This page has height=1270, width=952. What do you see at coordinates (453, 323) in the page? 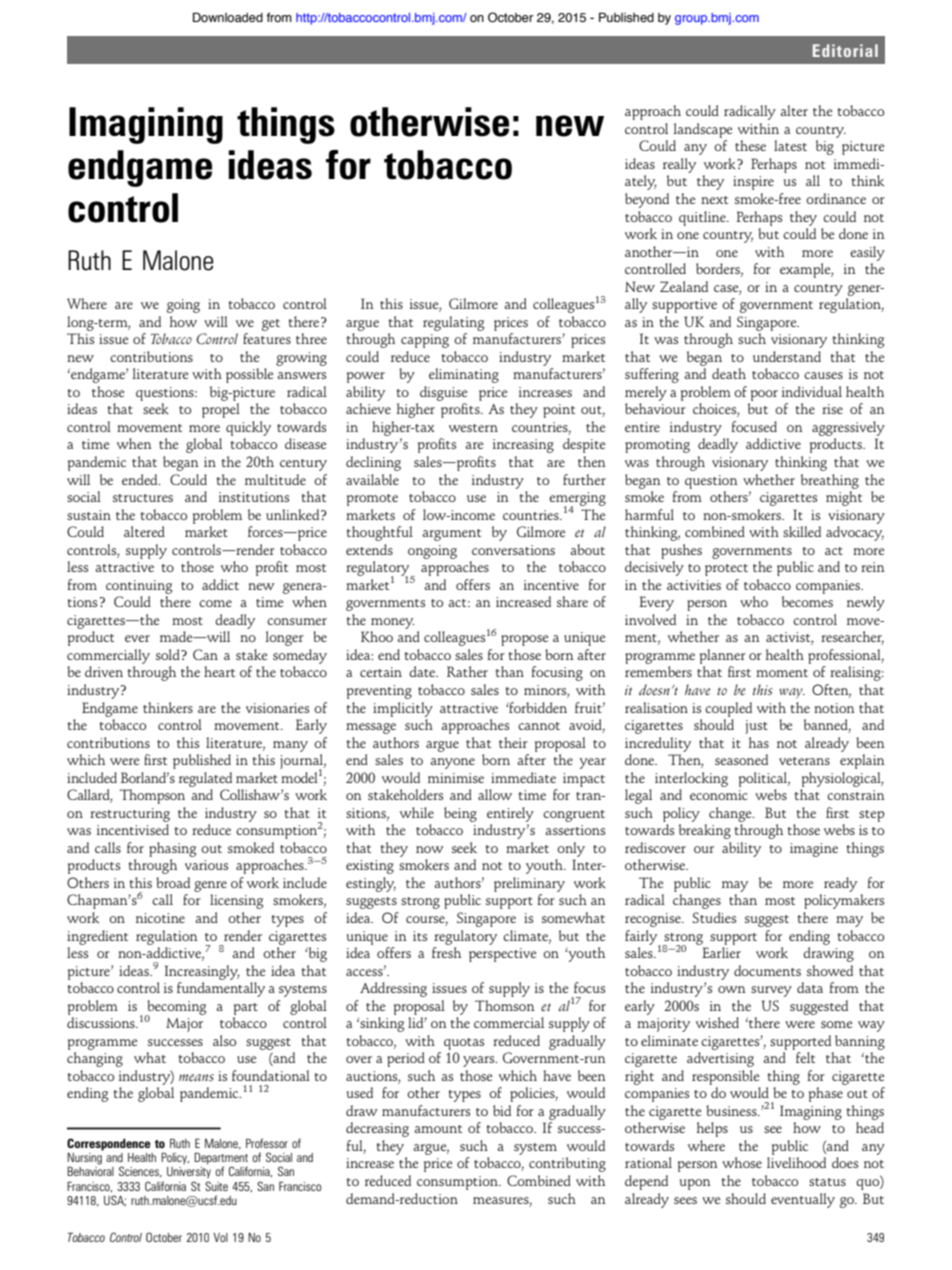
I see `regulating` at bounding box center [453, 323].
